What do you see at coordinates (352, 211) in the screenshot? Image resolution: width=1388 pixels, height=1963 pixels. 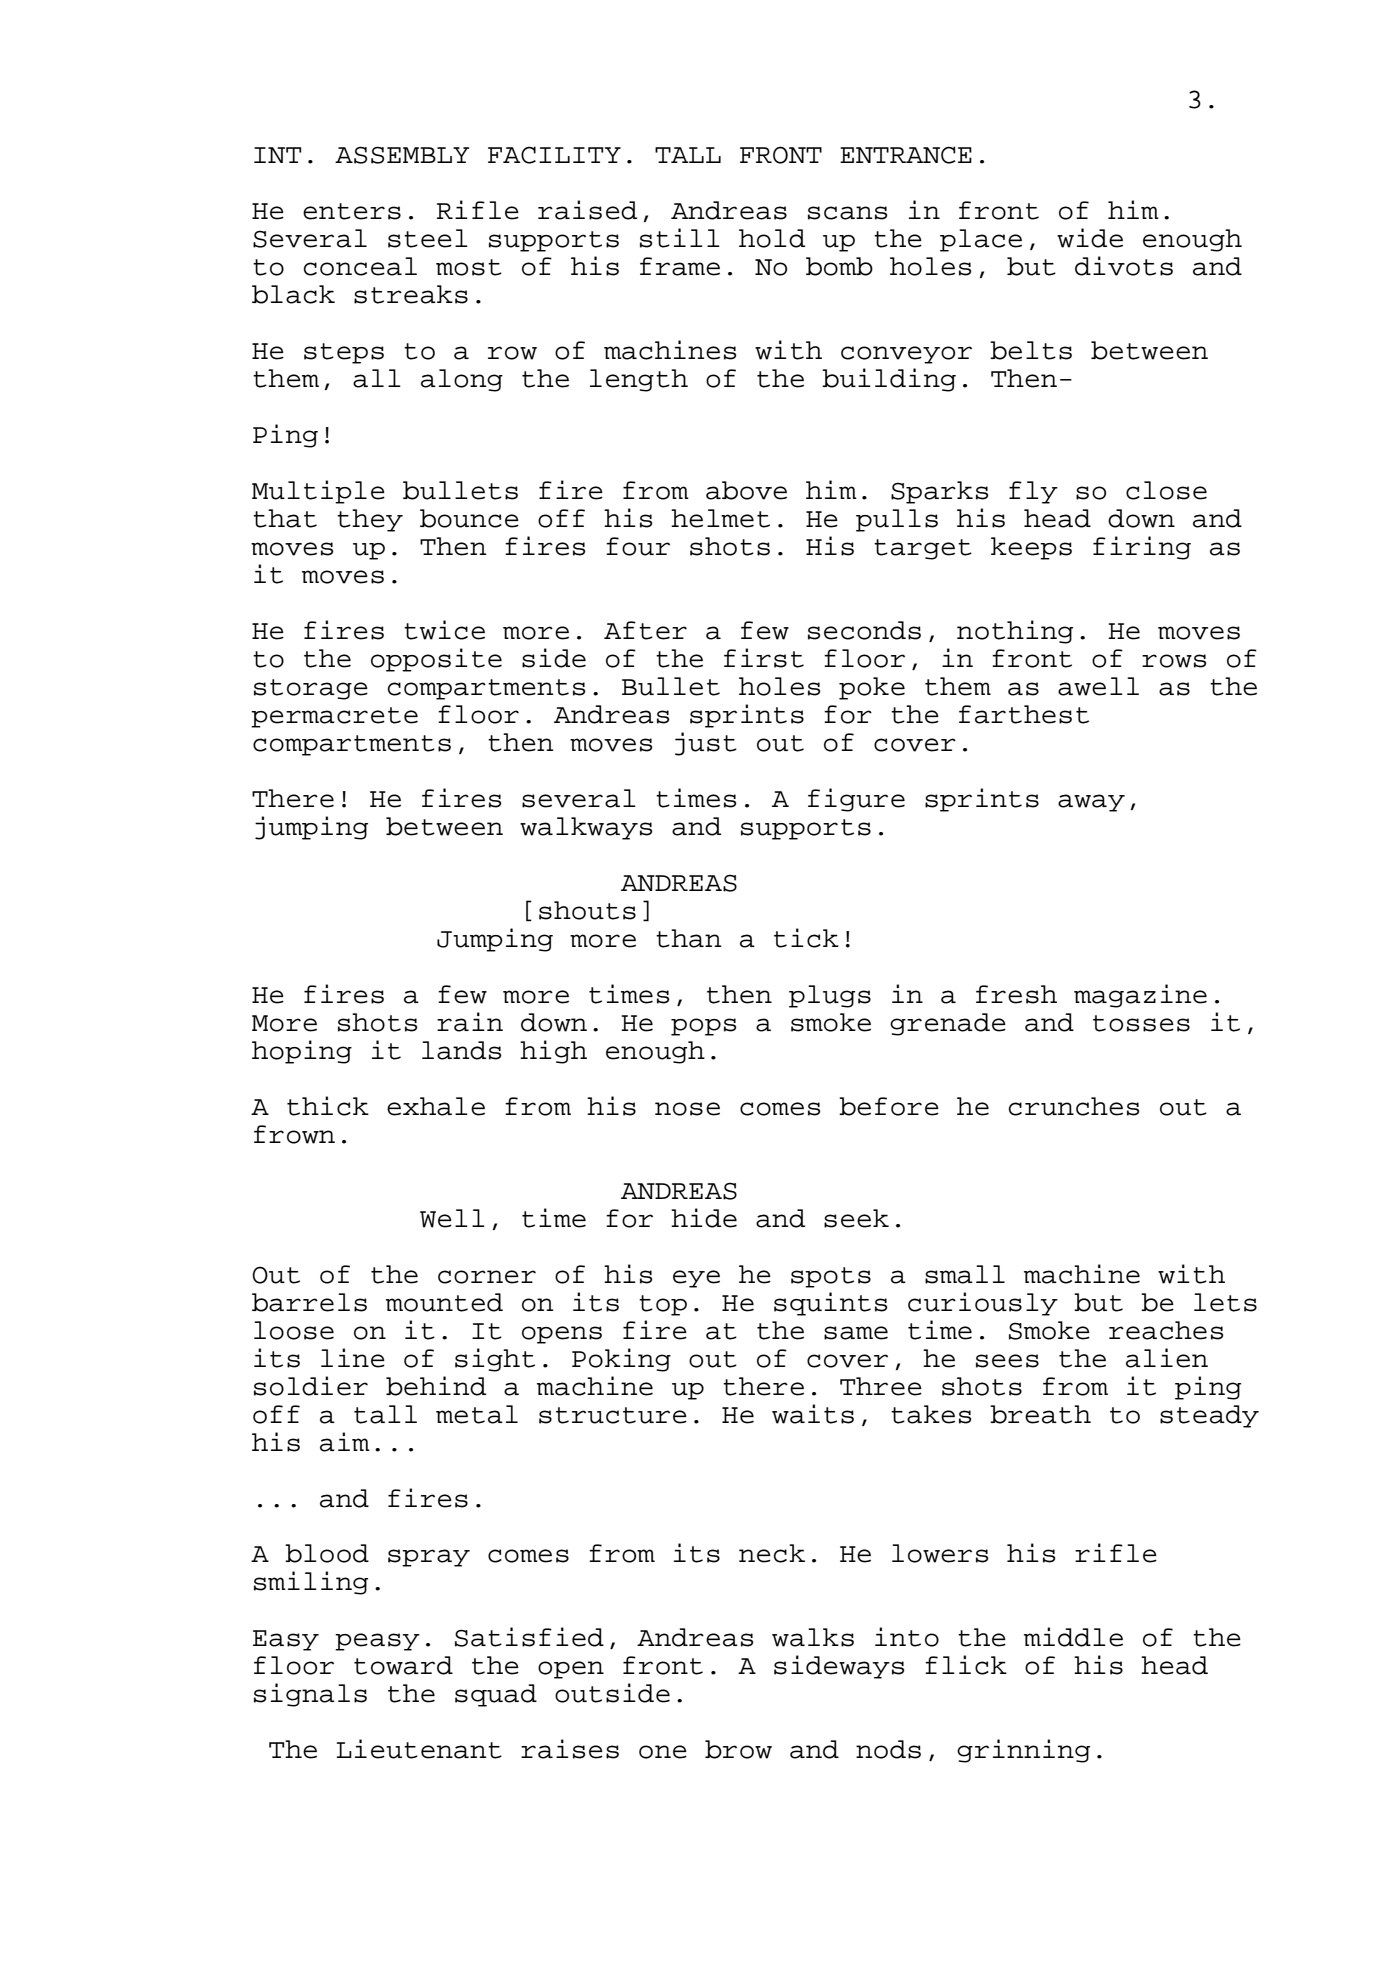 I see `enters` at bounding box center [352, 211].
